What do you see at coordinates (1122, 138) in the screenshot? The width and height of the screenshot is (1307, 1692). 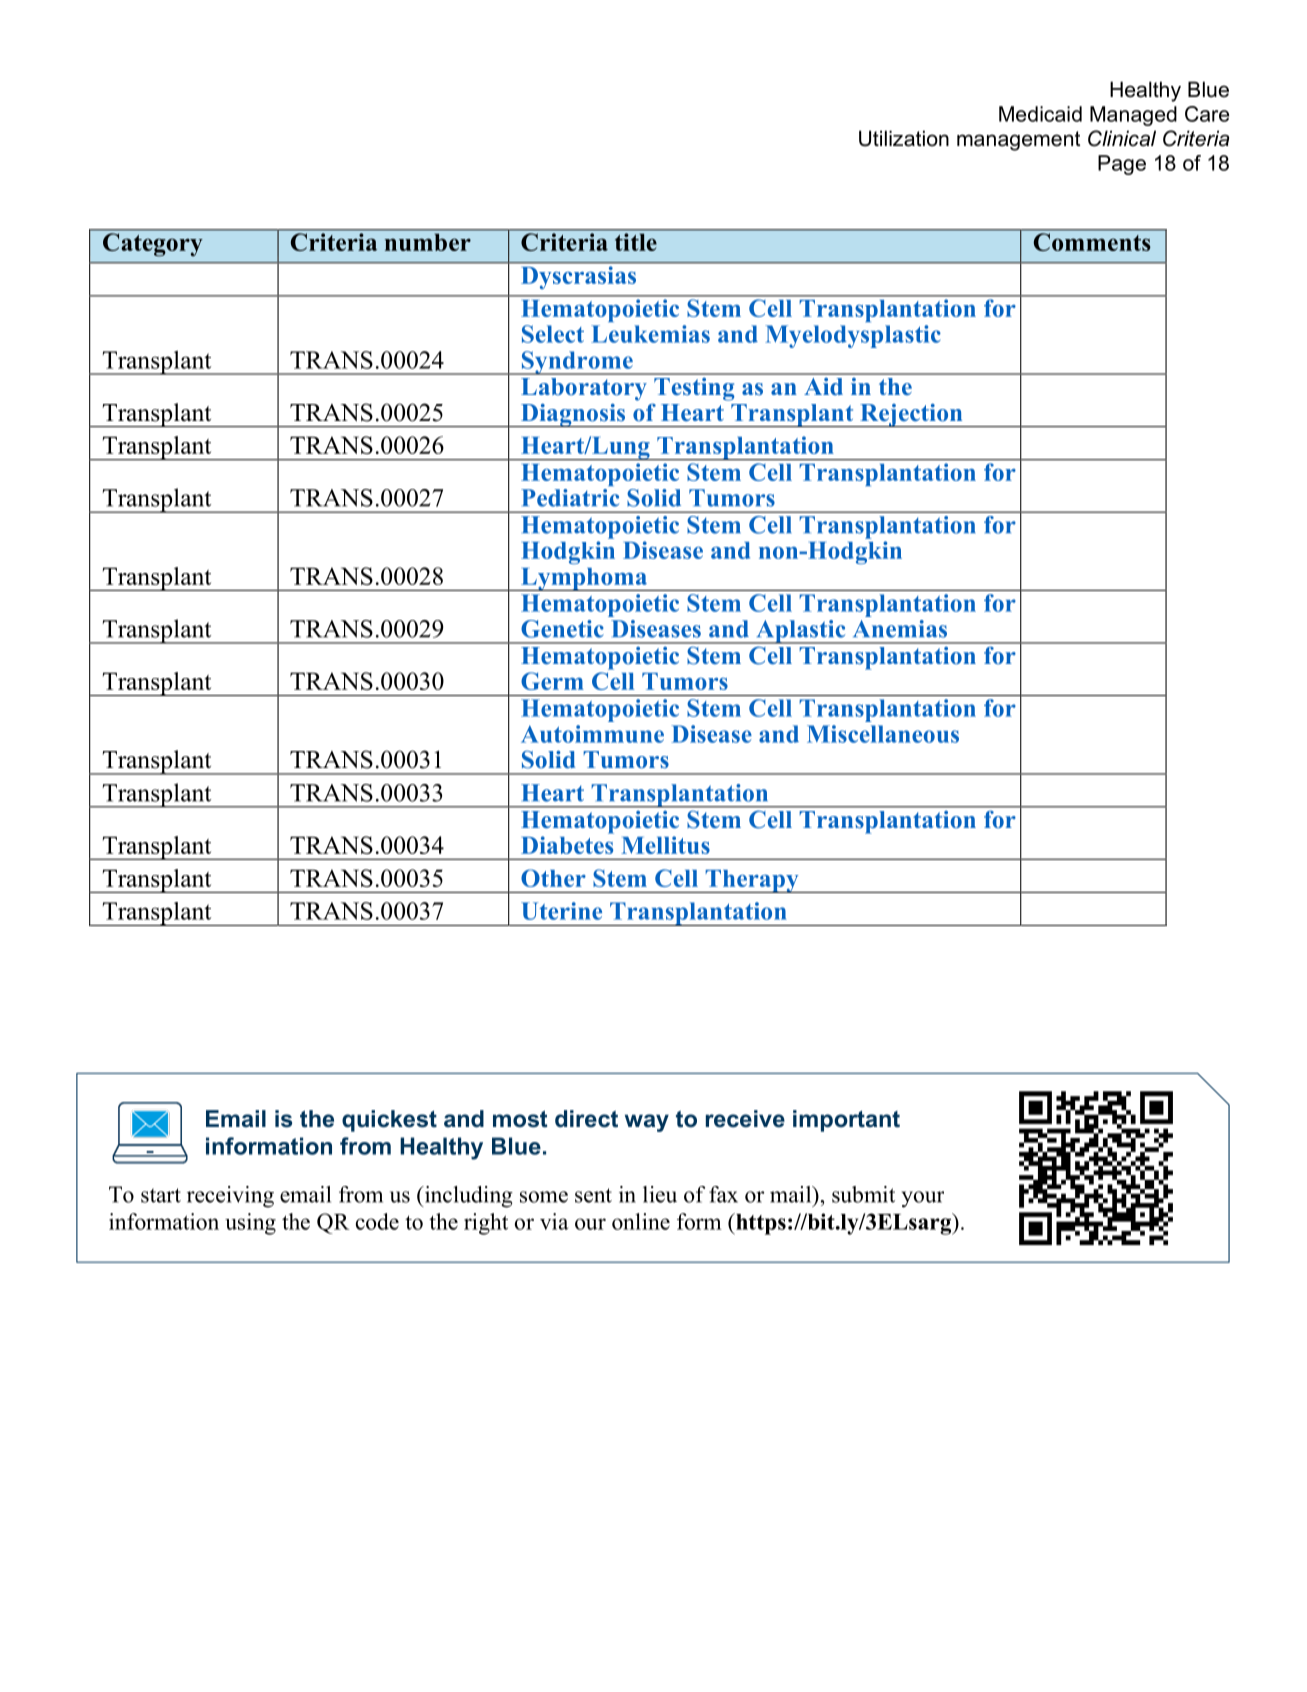 I see `Clinical` at bounding box center [1122, 138].
